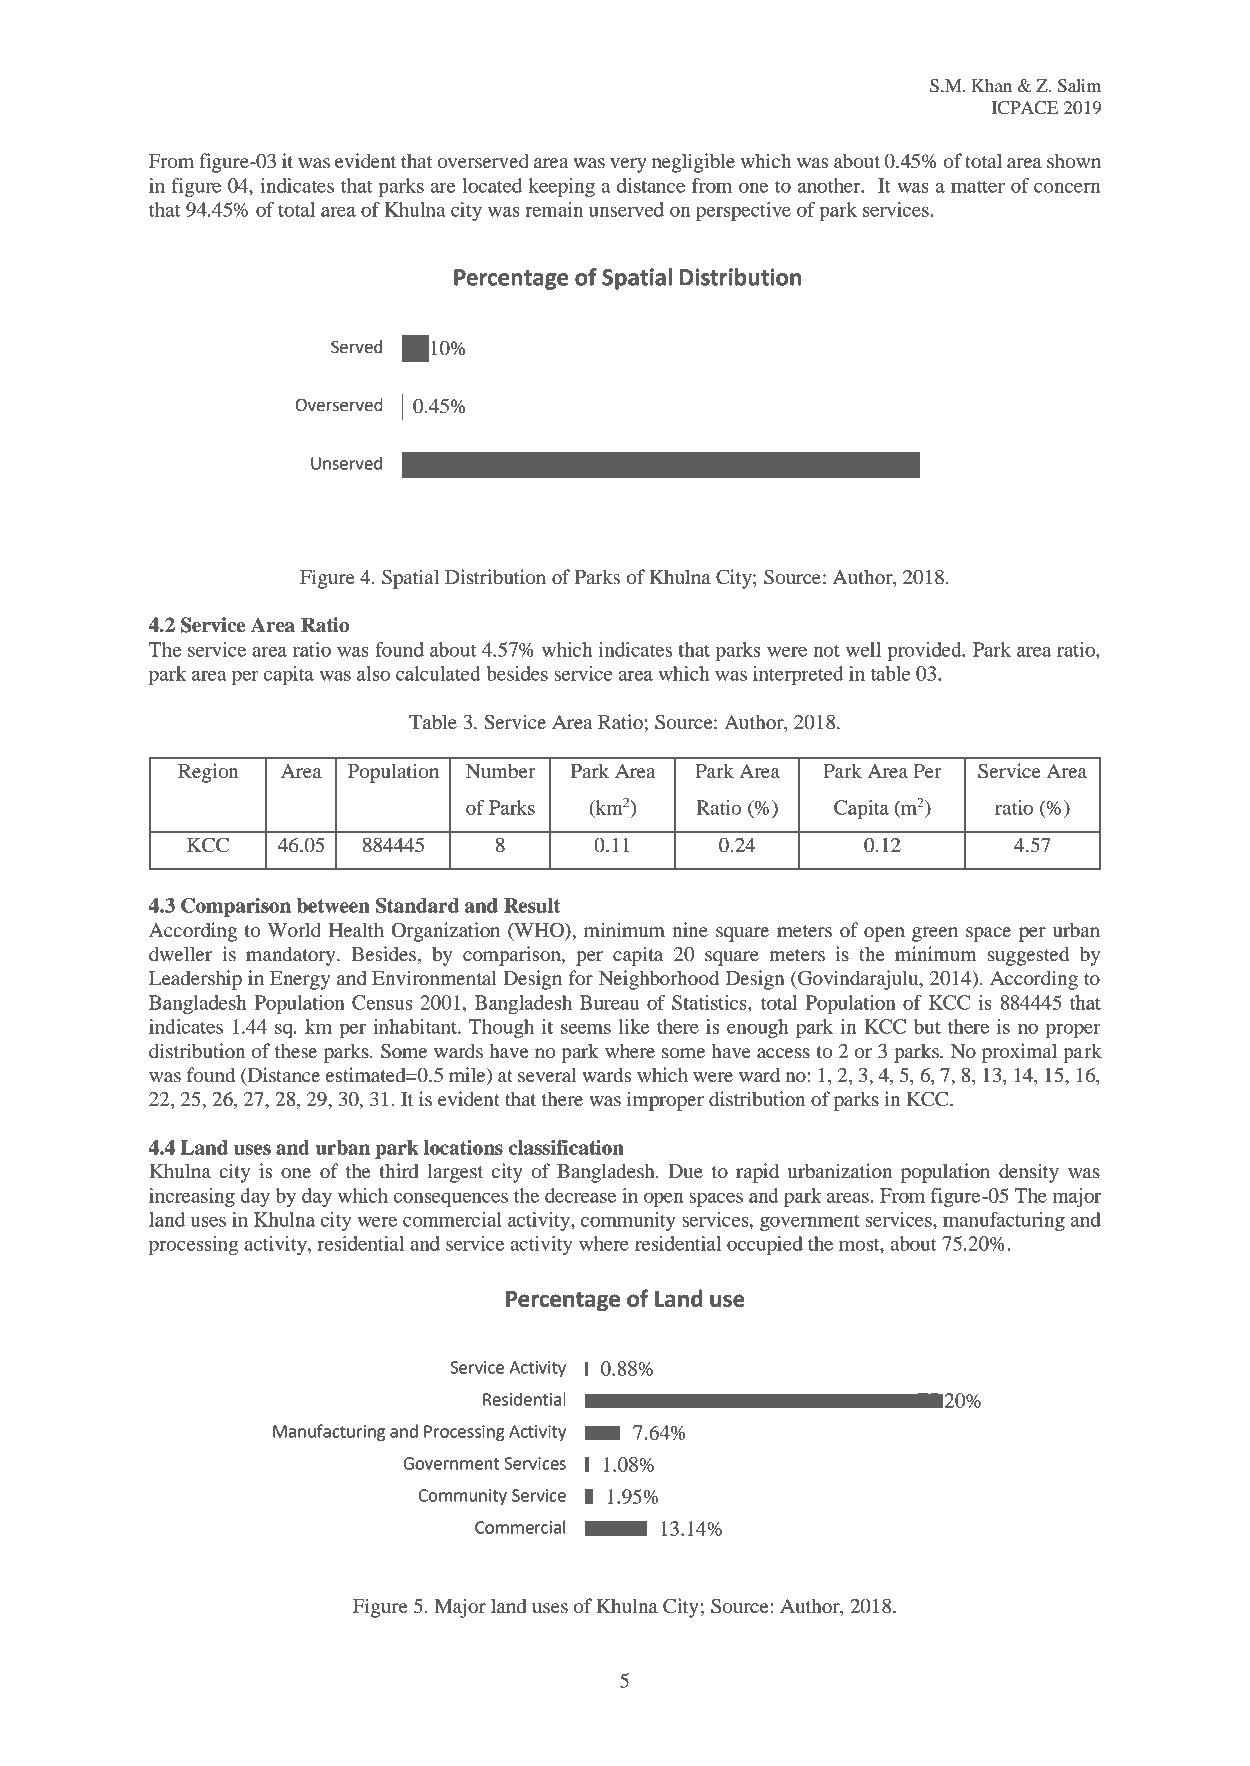 The height and width of the screenshot is (1766, 1250). What do you see at coordinates (798, 675) in the screenshot?
I see `interpreted` at bounding box center [798, 675].
